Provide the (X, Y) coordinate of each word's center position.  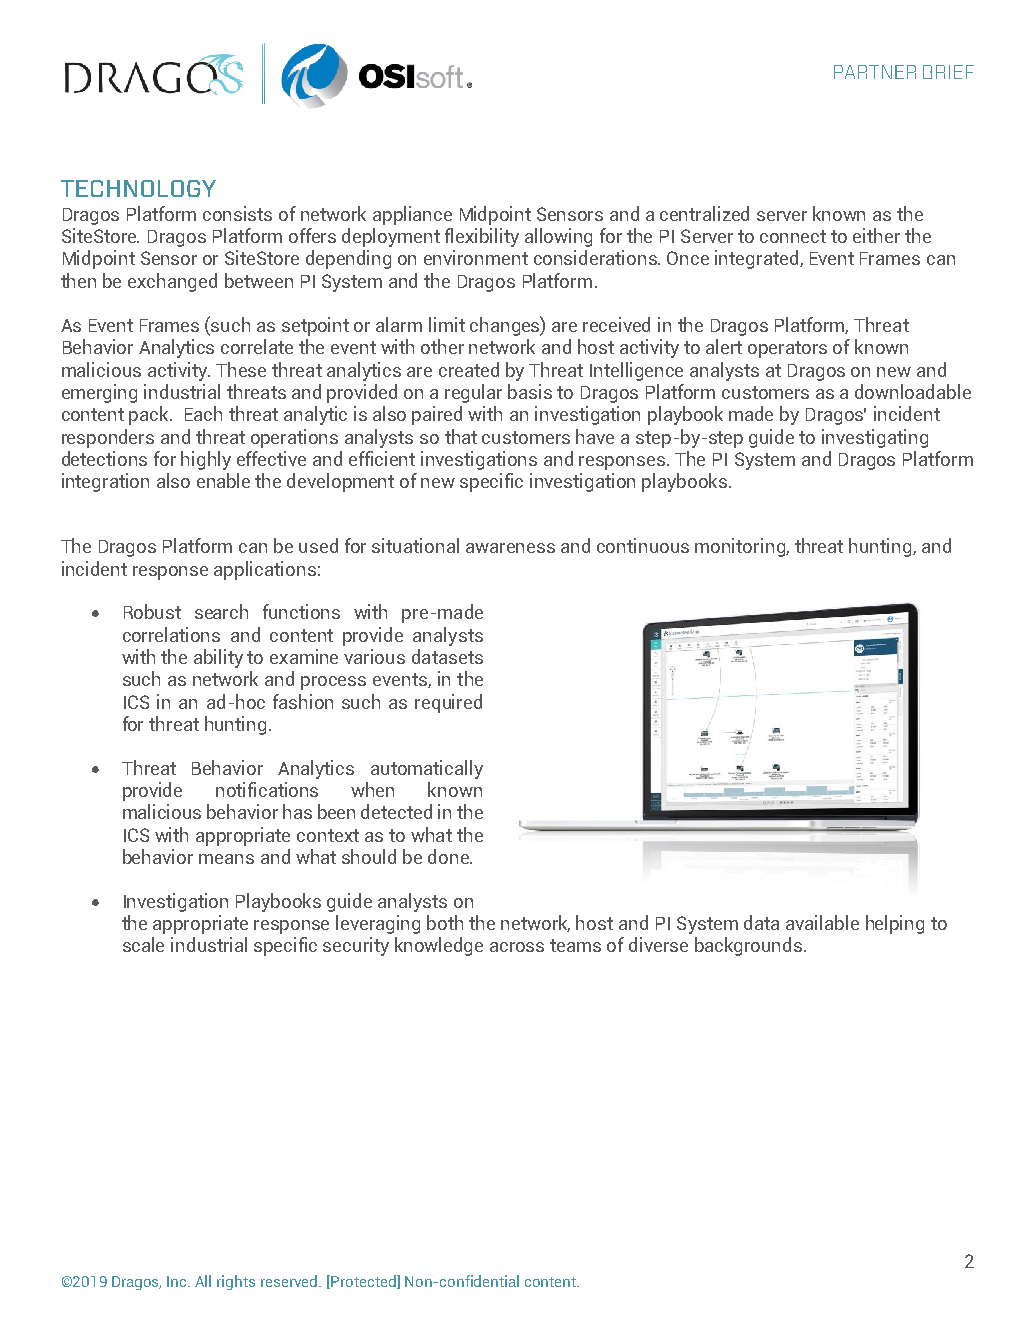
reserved (290, 1281)
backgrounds (748, 946)
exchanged (172, 282)
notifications (267, 789)
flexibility (482, 237)
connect (793, 236)
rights (236, 1282)
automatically (427, 769)
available (822, 922)
